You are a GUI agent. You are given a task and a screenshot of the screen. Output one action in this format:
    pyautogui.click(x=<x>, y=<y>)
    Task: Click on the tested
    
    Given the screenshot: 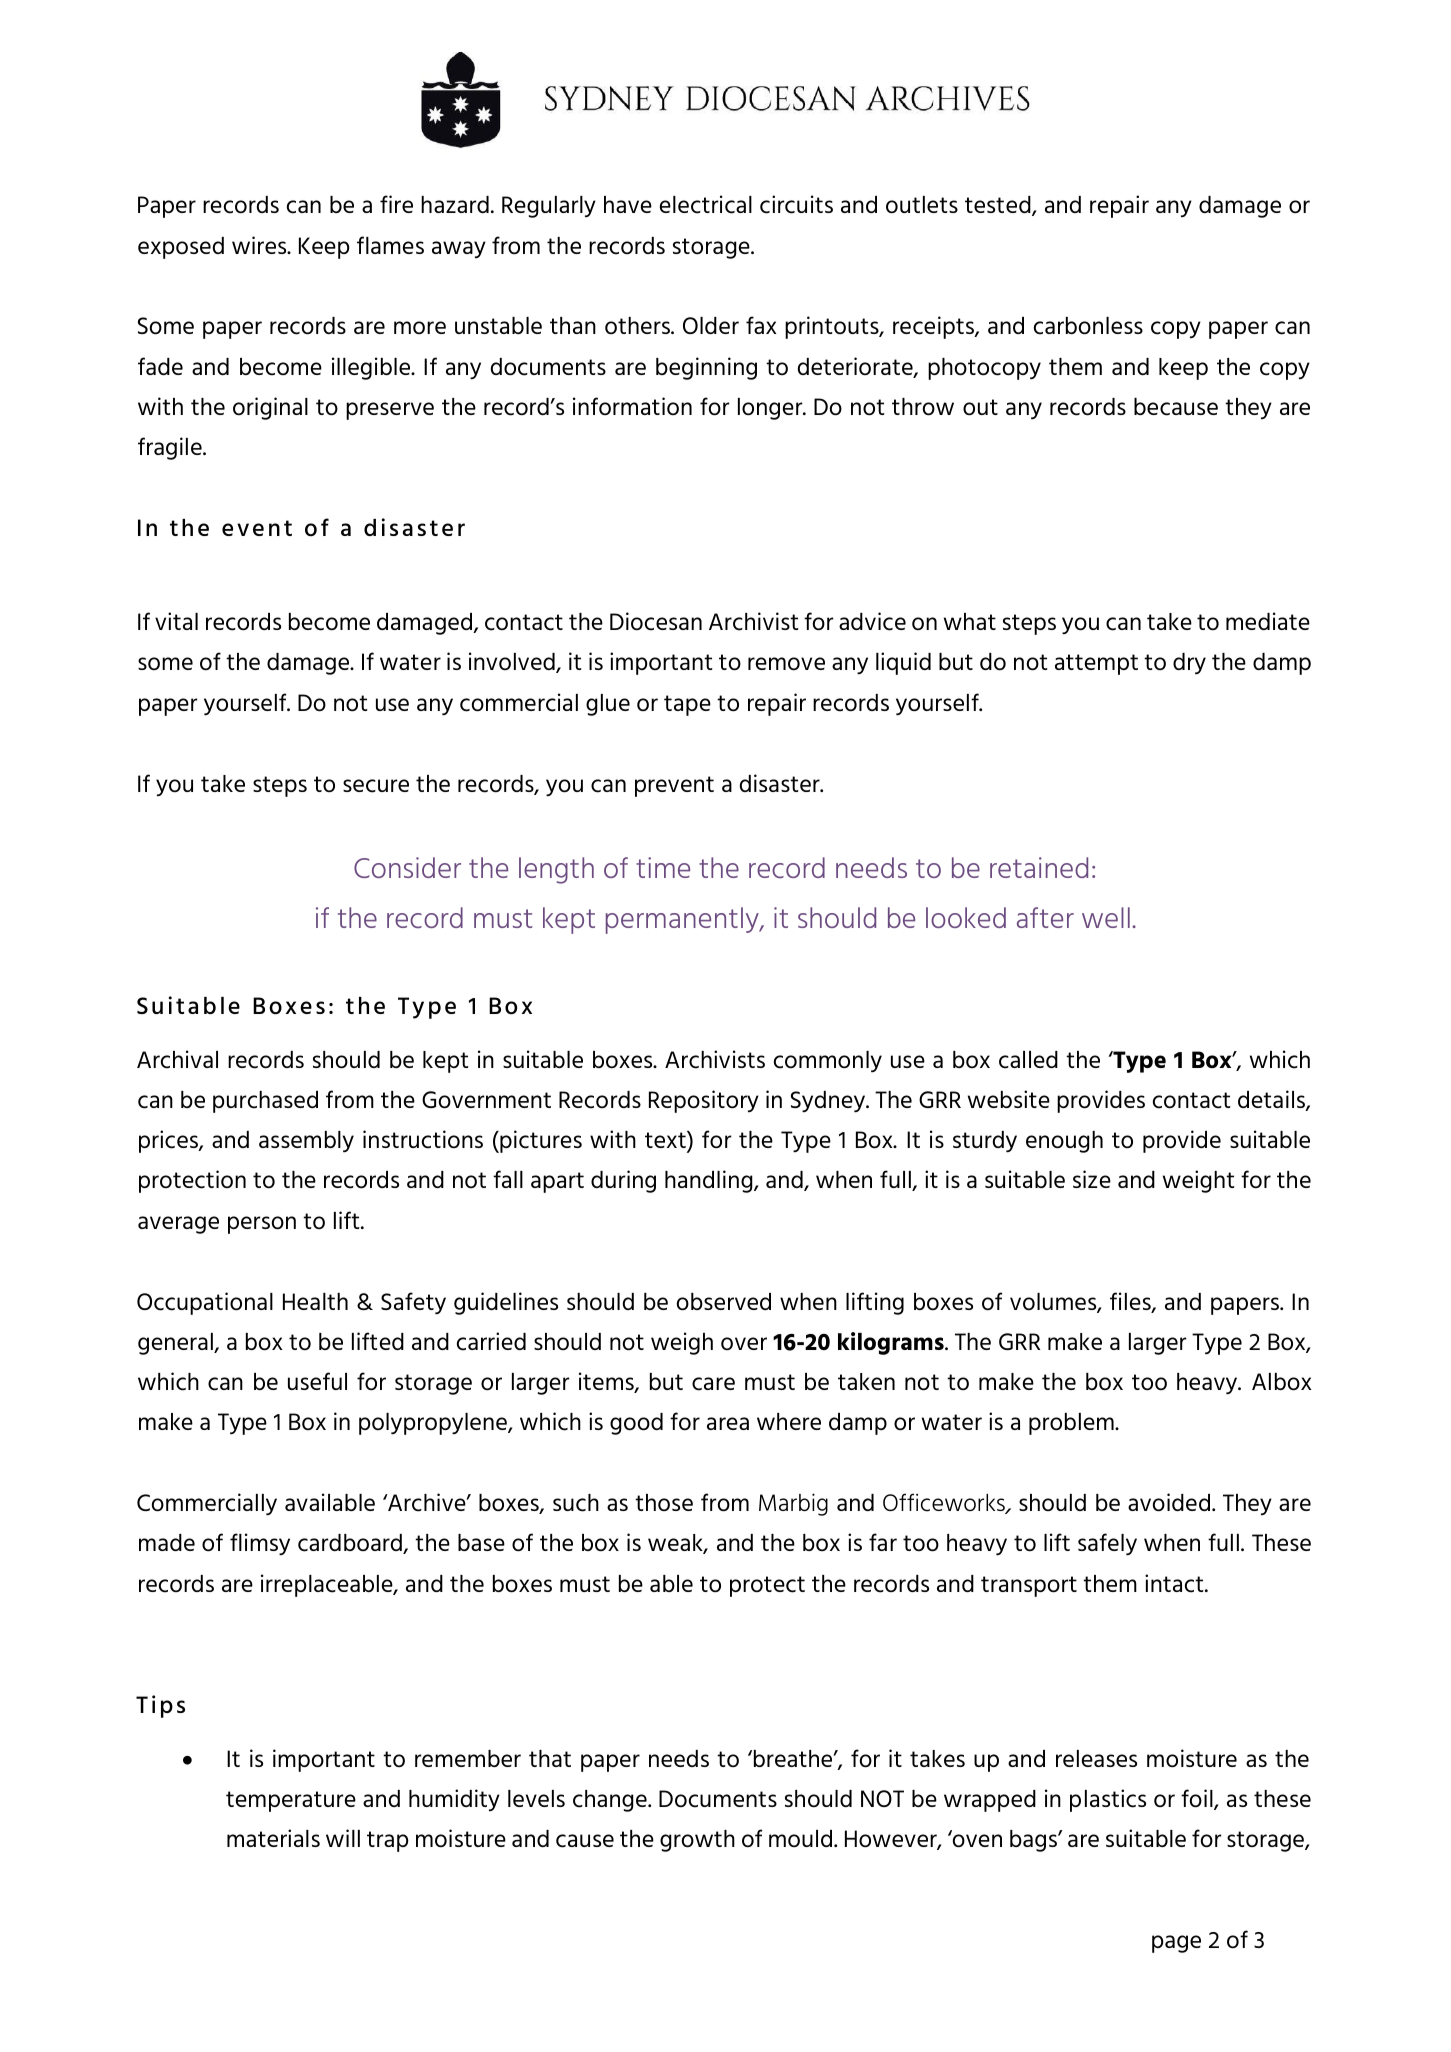 What is the action you would take?
    pyautogui.click(x=999, y=206)
